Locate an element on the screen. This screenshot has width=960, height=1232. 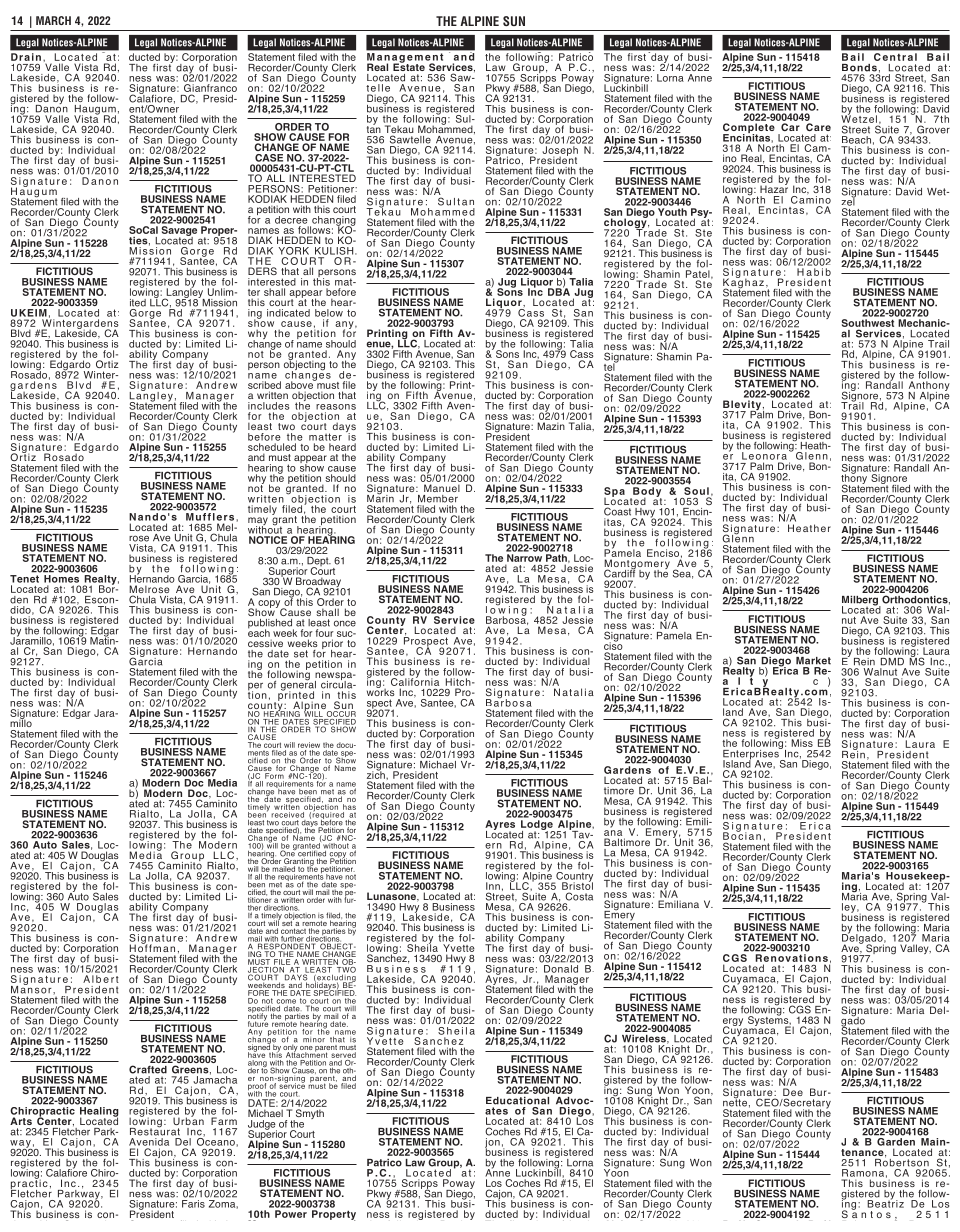
scheduled is located at coordinates (272, 447).
